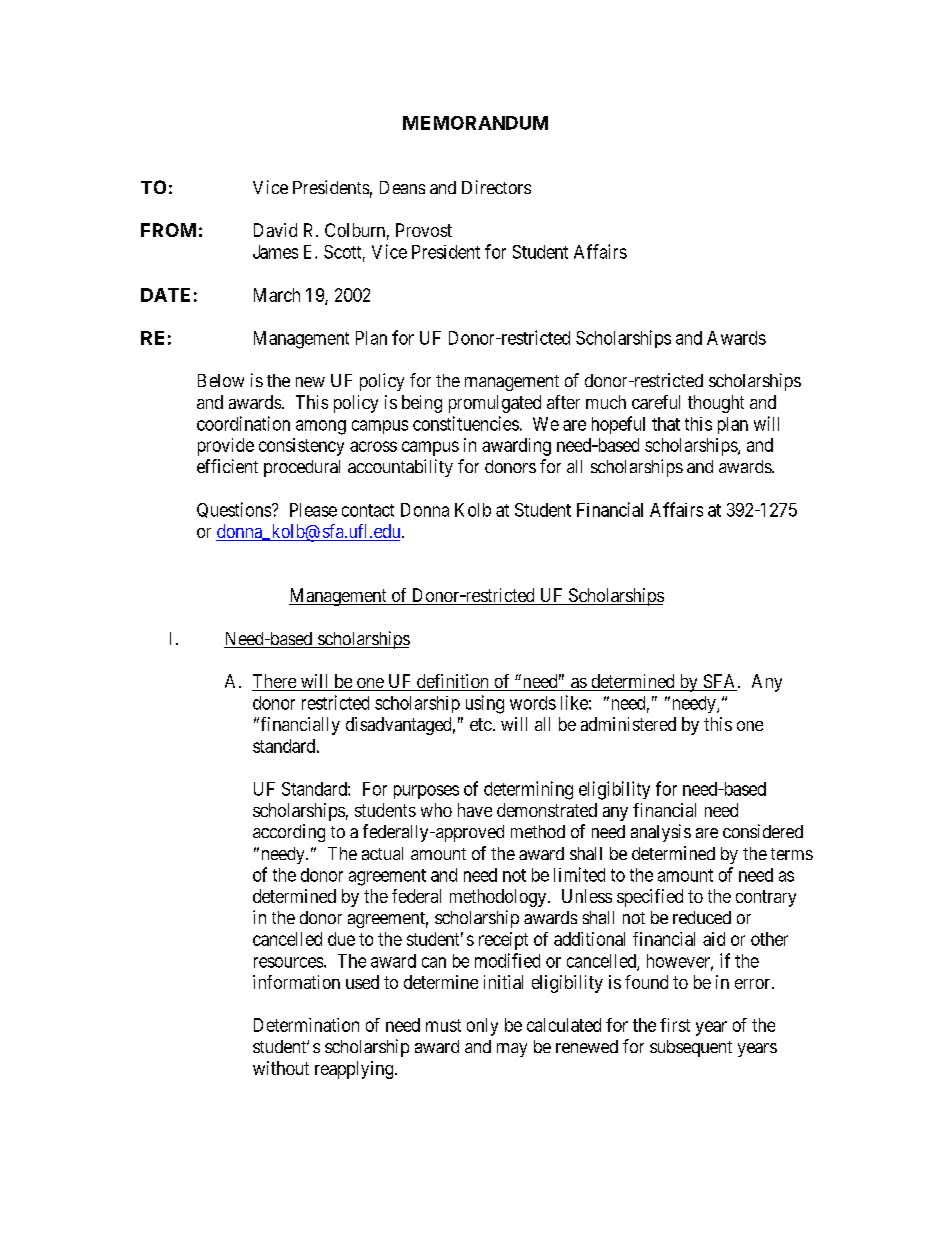  What do you see at coordinates (763, 831) in the screenshot?
I see `considered` at bounding box center [763, 831].
